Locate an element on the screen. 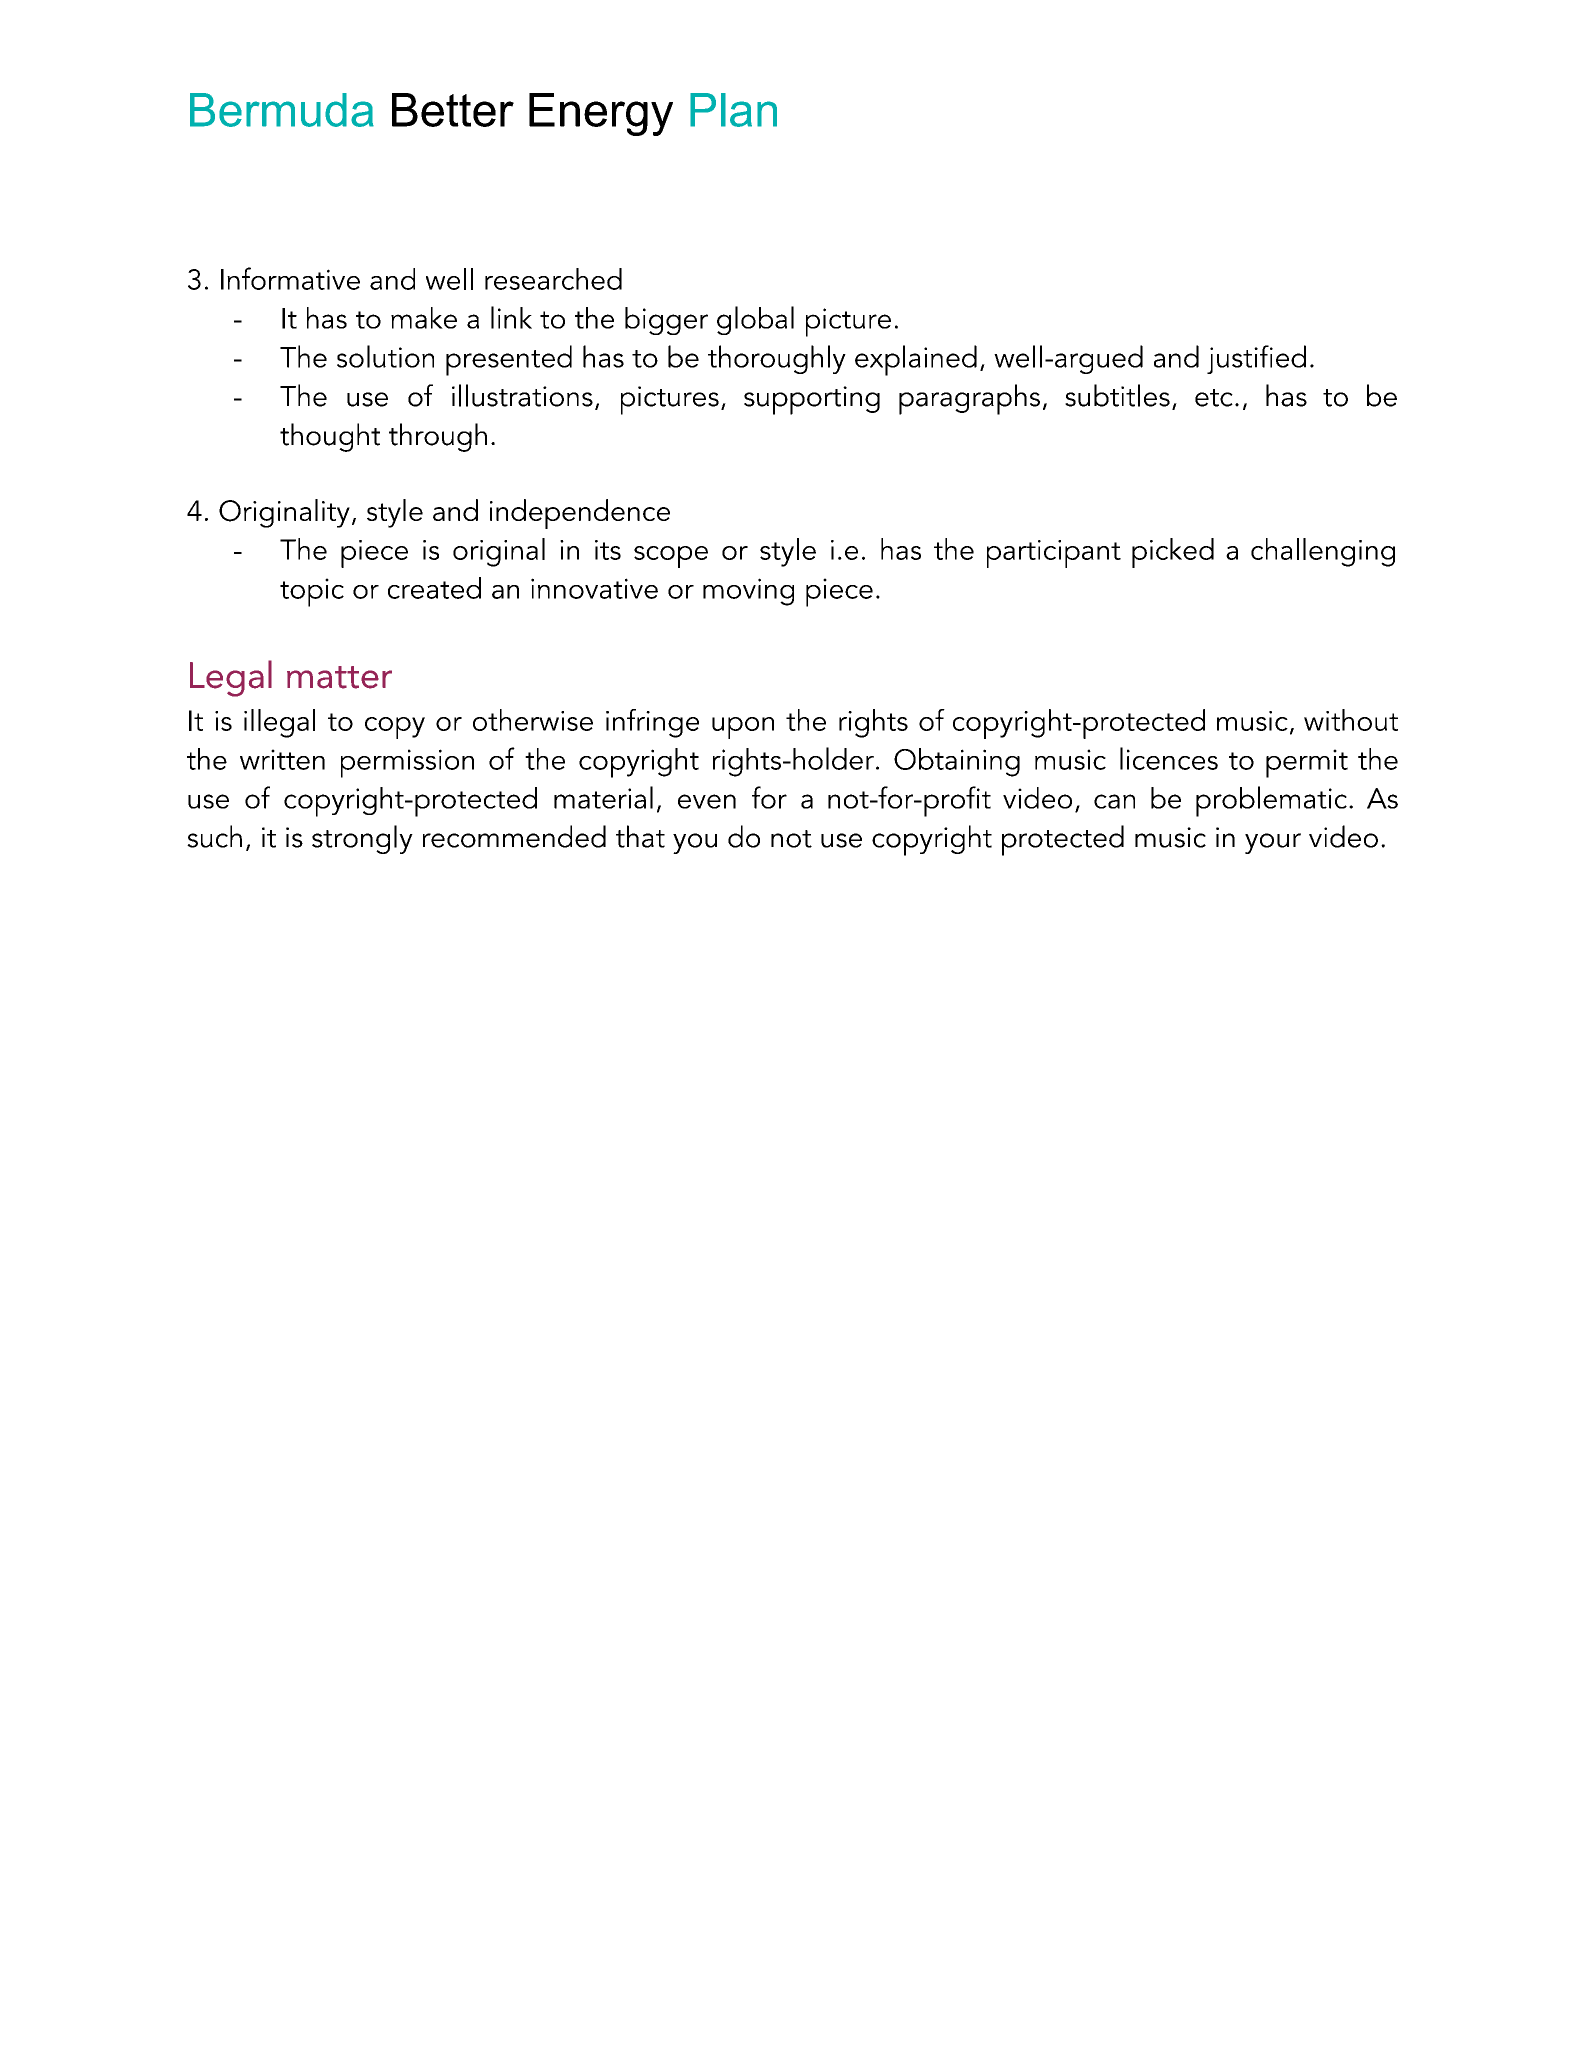 Image resolution: width=1586 pixels, height=2052 pixels. thoroughly is located at coordinates (777, 359).
